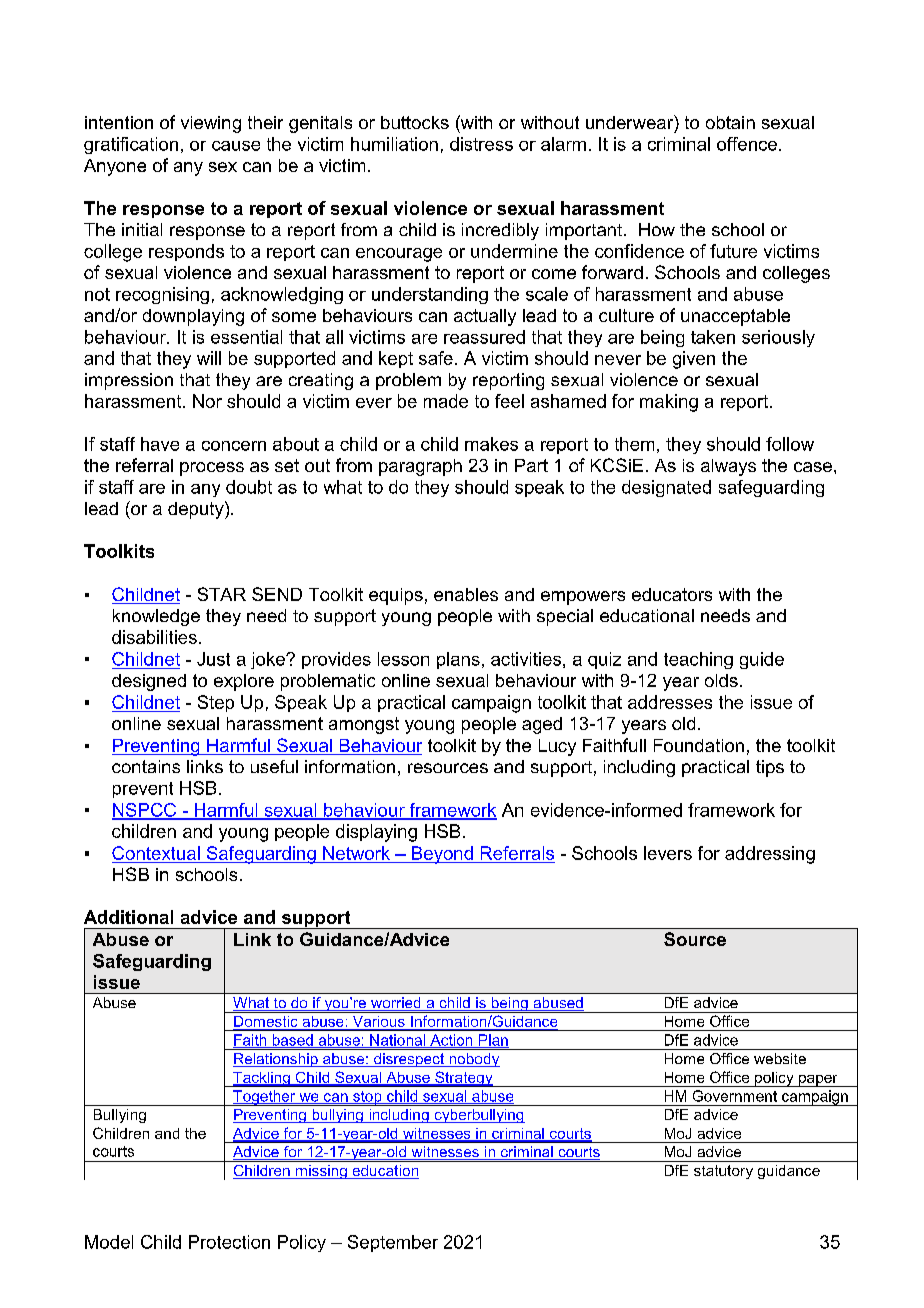 The height and width of the page is (1308, 924). I want to click on Protection, so click(229, 1242).
